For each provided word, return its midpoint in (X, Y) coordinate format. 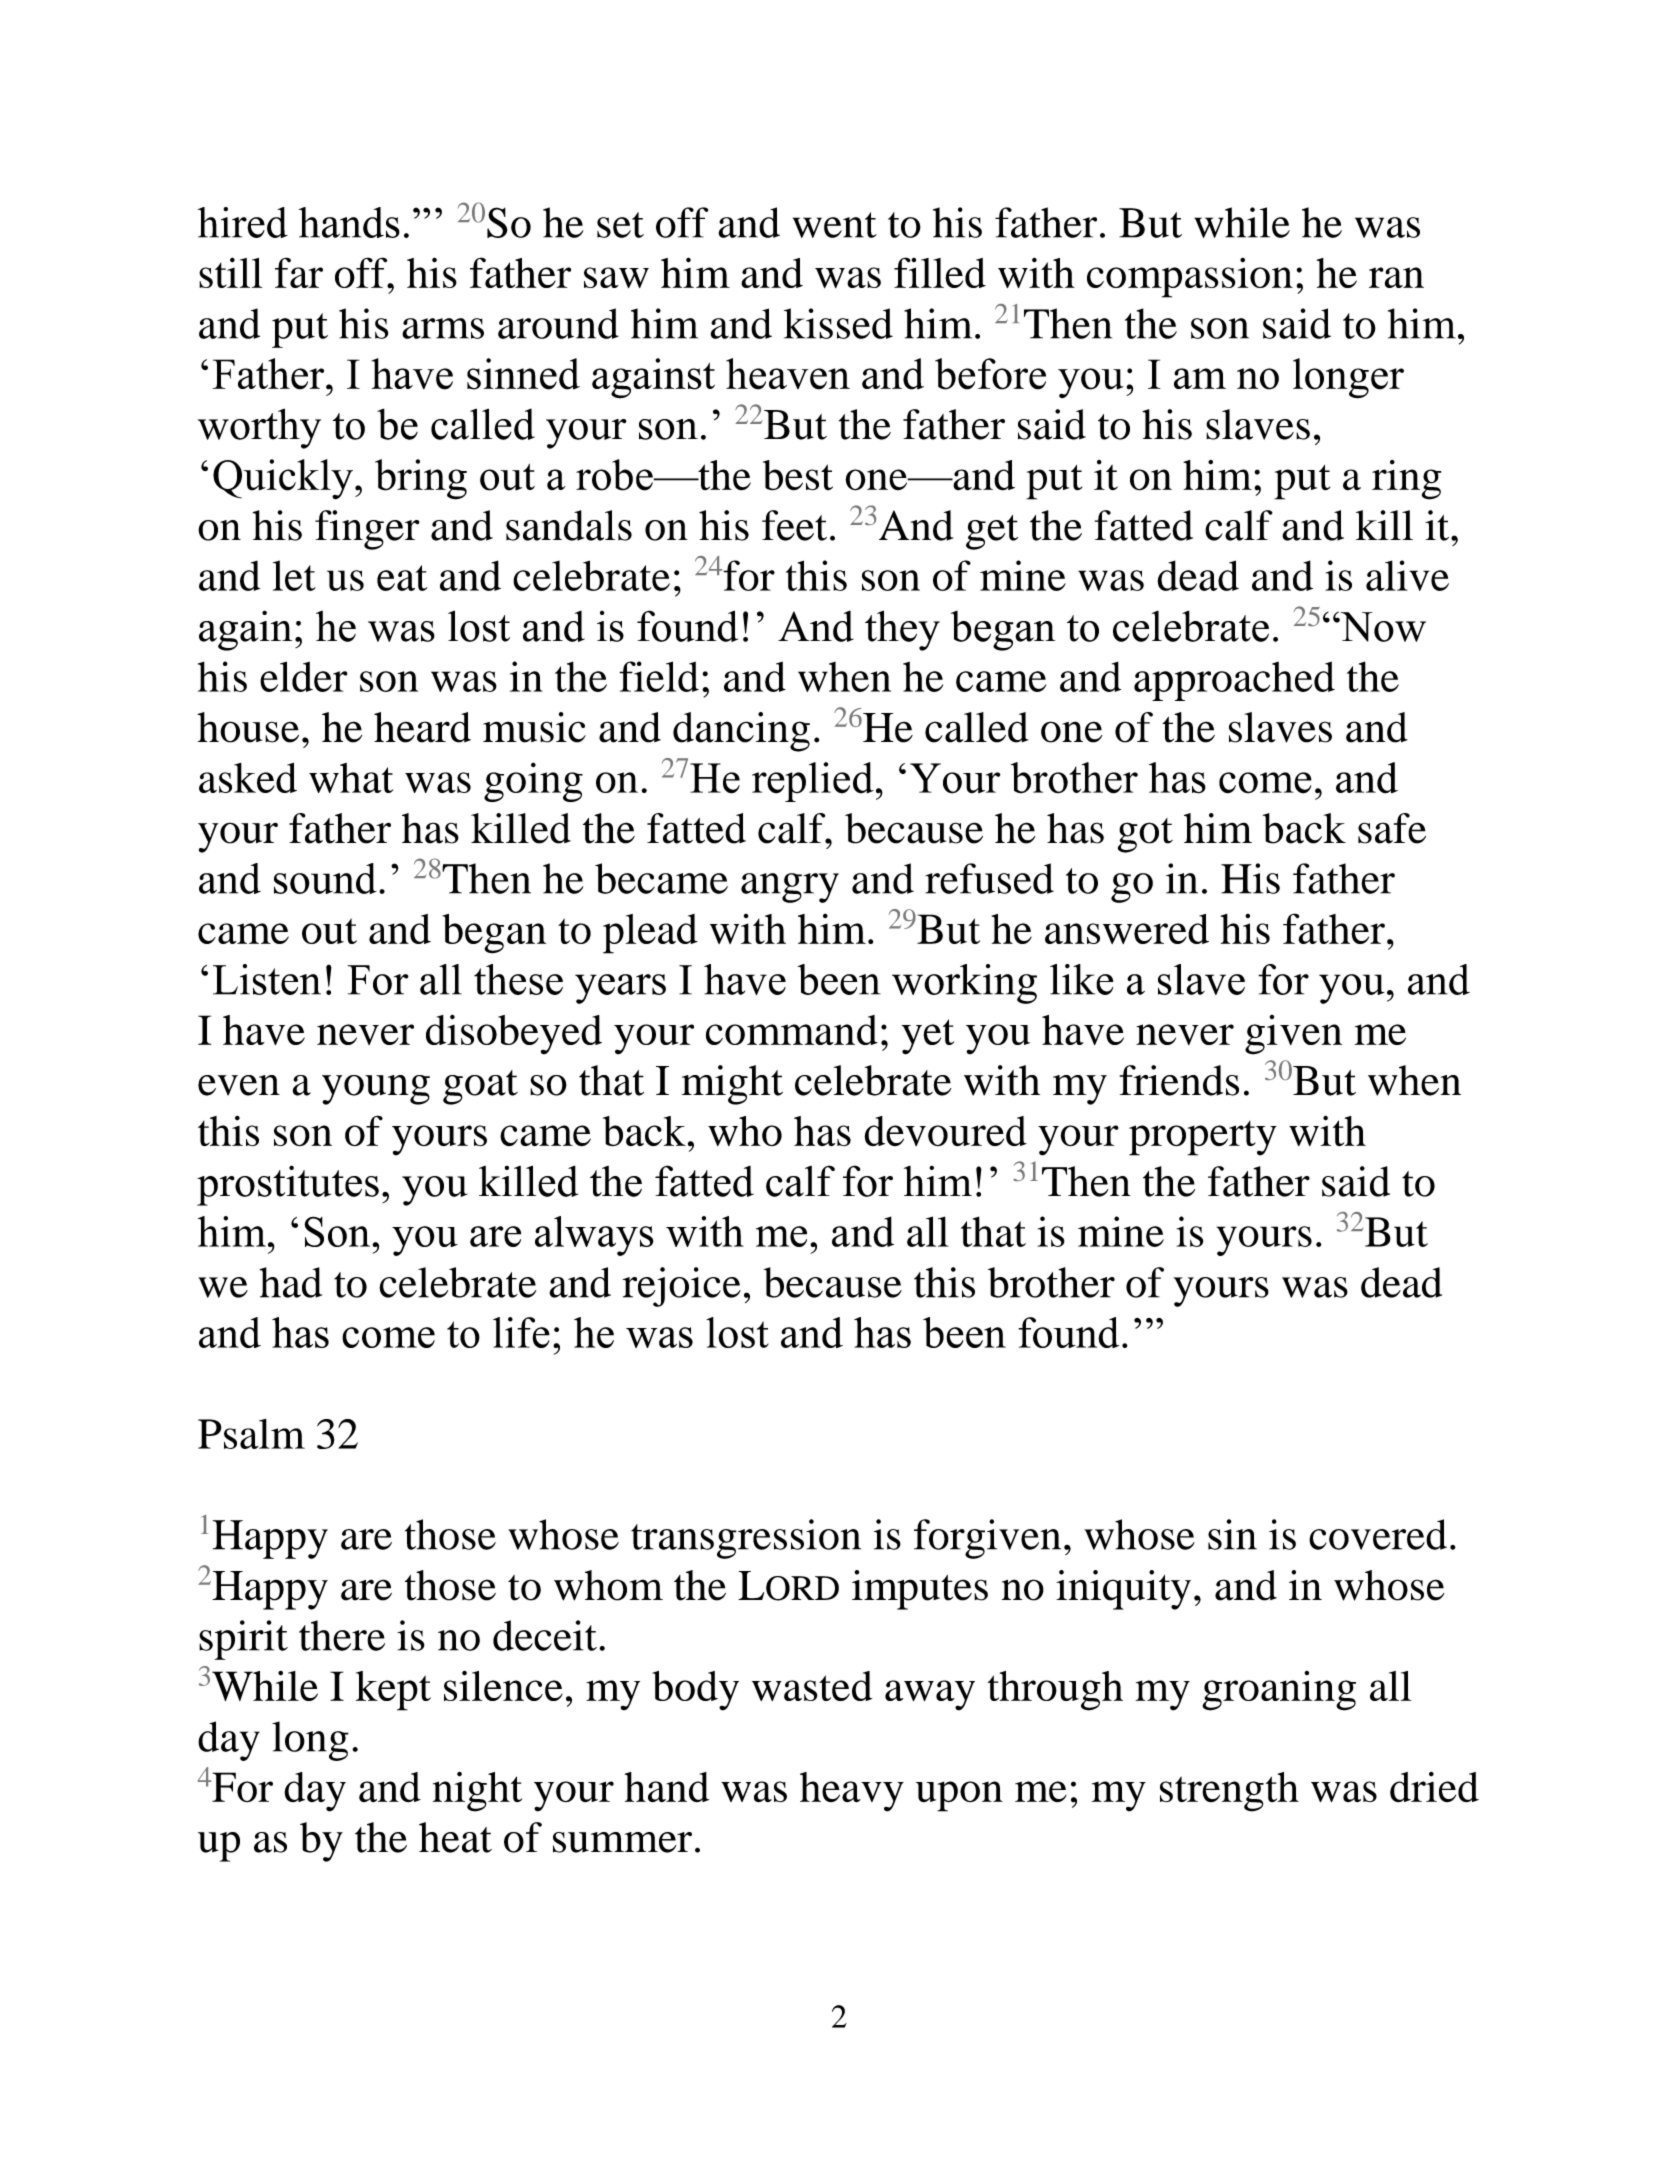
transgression (746, 1539)
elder (304, 676)
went (835, 225)
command (792, 1030)
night (477, 1791)
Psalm (251, 1434)
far (299, 272)
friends (1179, 1080)
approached (1234, 681)
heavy (852, 1792)
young (376, 1090)
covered (1378, 1534)
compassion (1190, 278)
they (902, 630)
